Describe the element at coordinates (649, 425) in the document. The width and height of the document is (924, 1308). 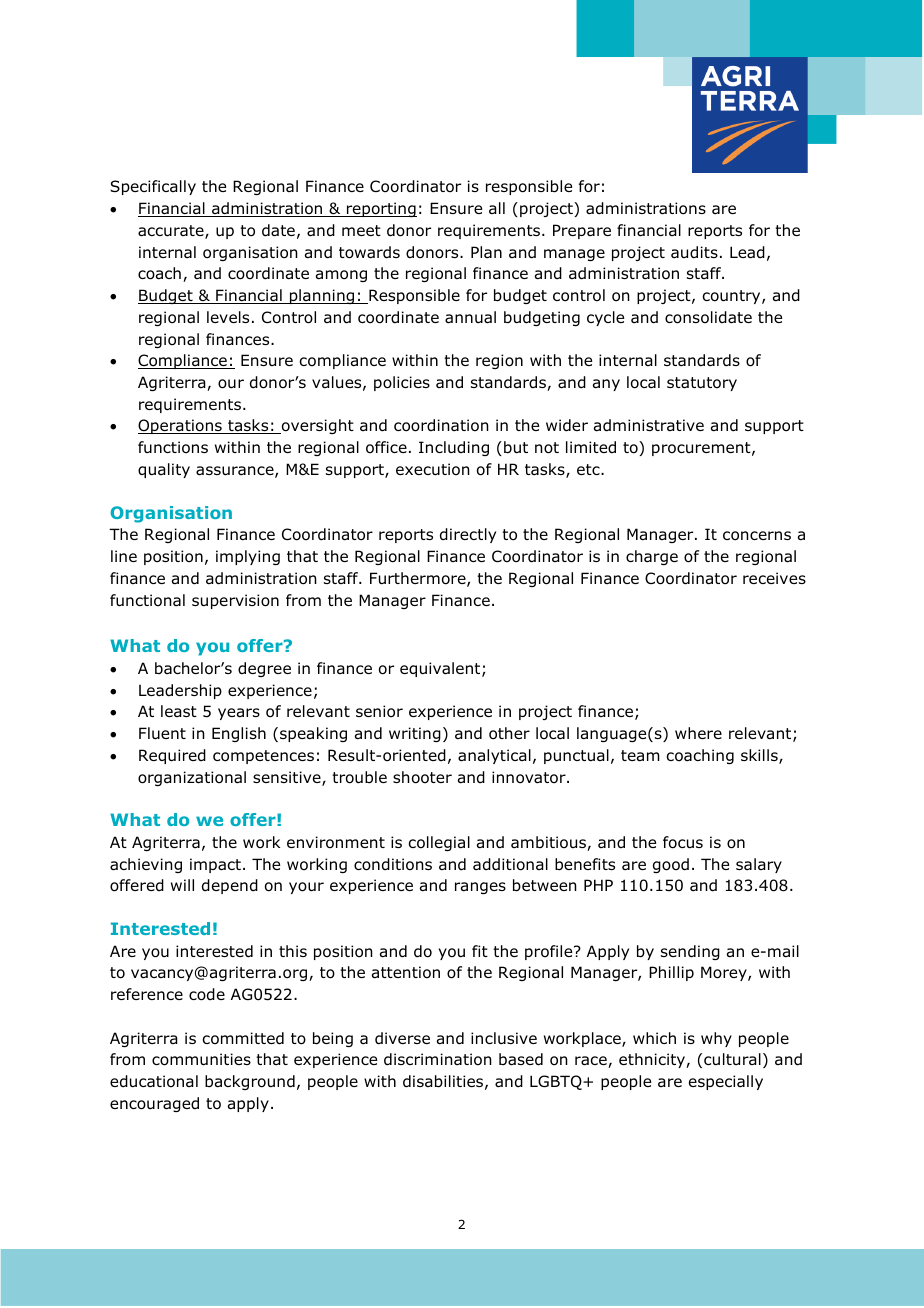
I see `administrative` at that location.
